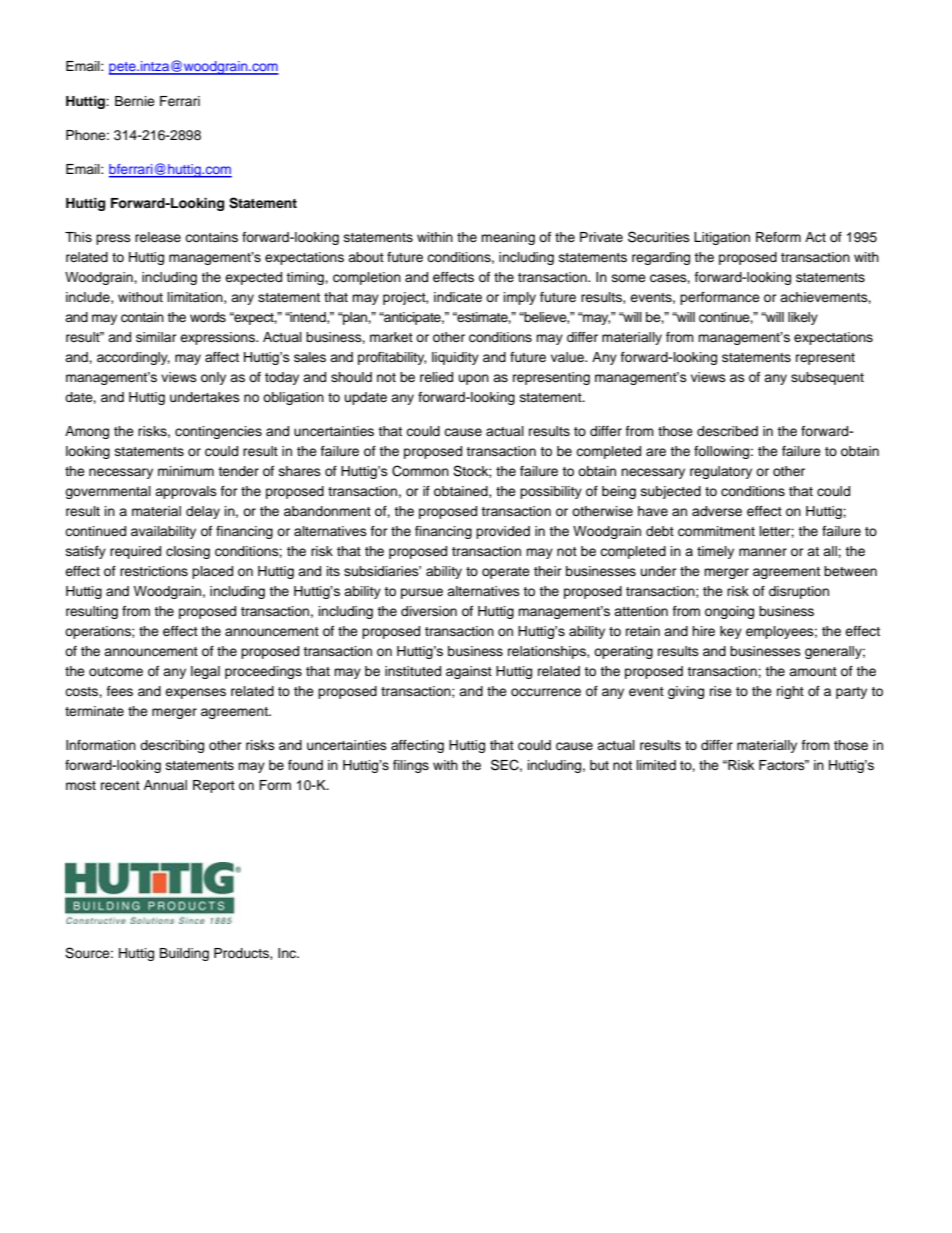  I want to click on Bernie, so click(135, 101).
